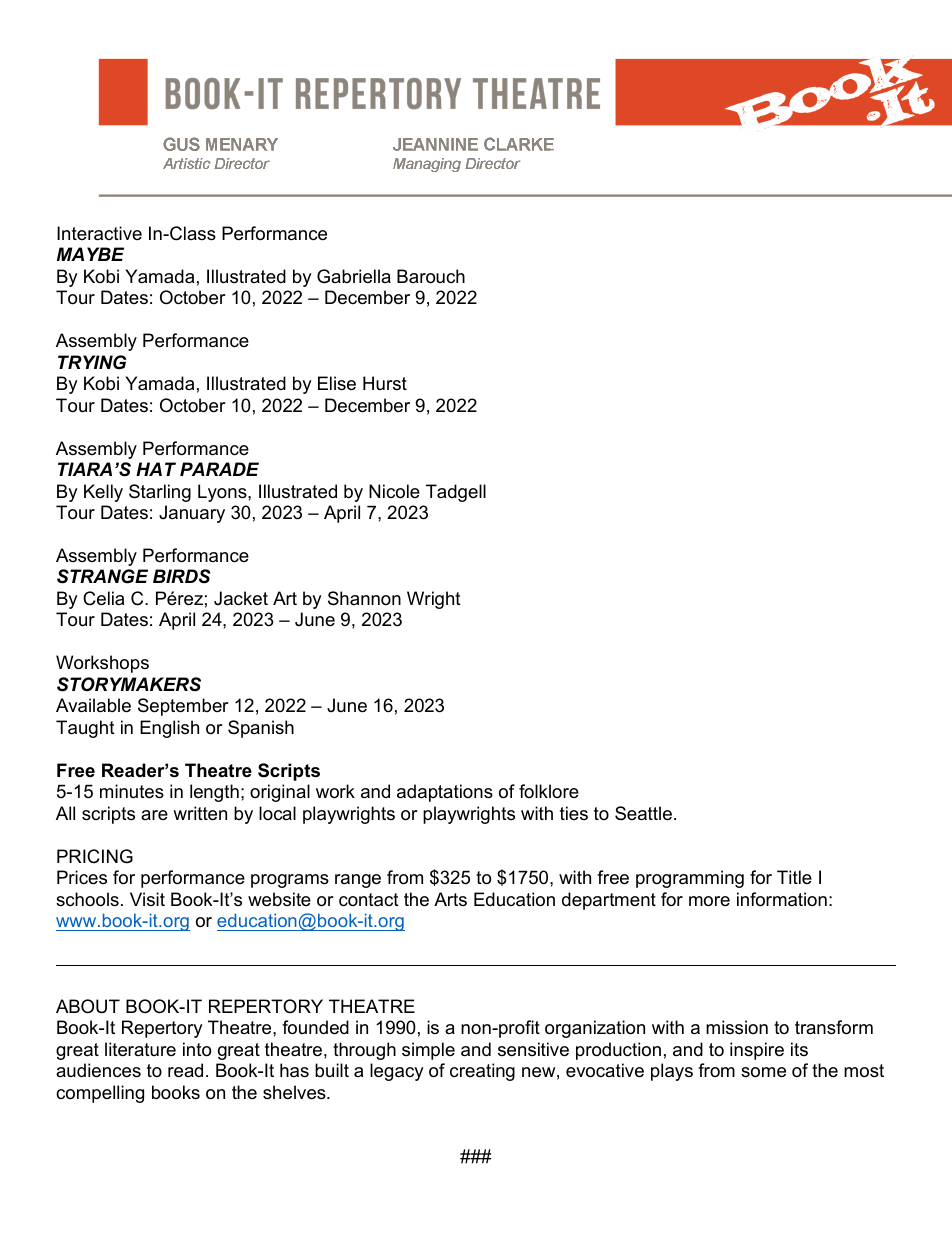 This page has width=952, height=1233. I want to click on MAYBE, so click(90, 254).
